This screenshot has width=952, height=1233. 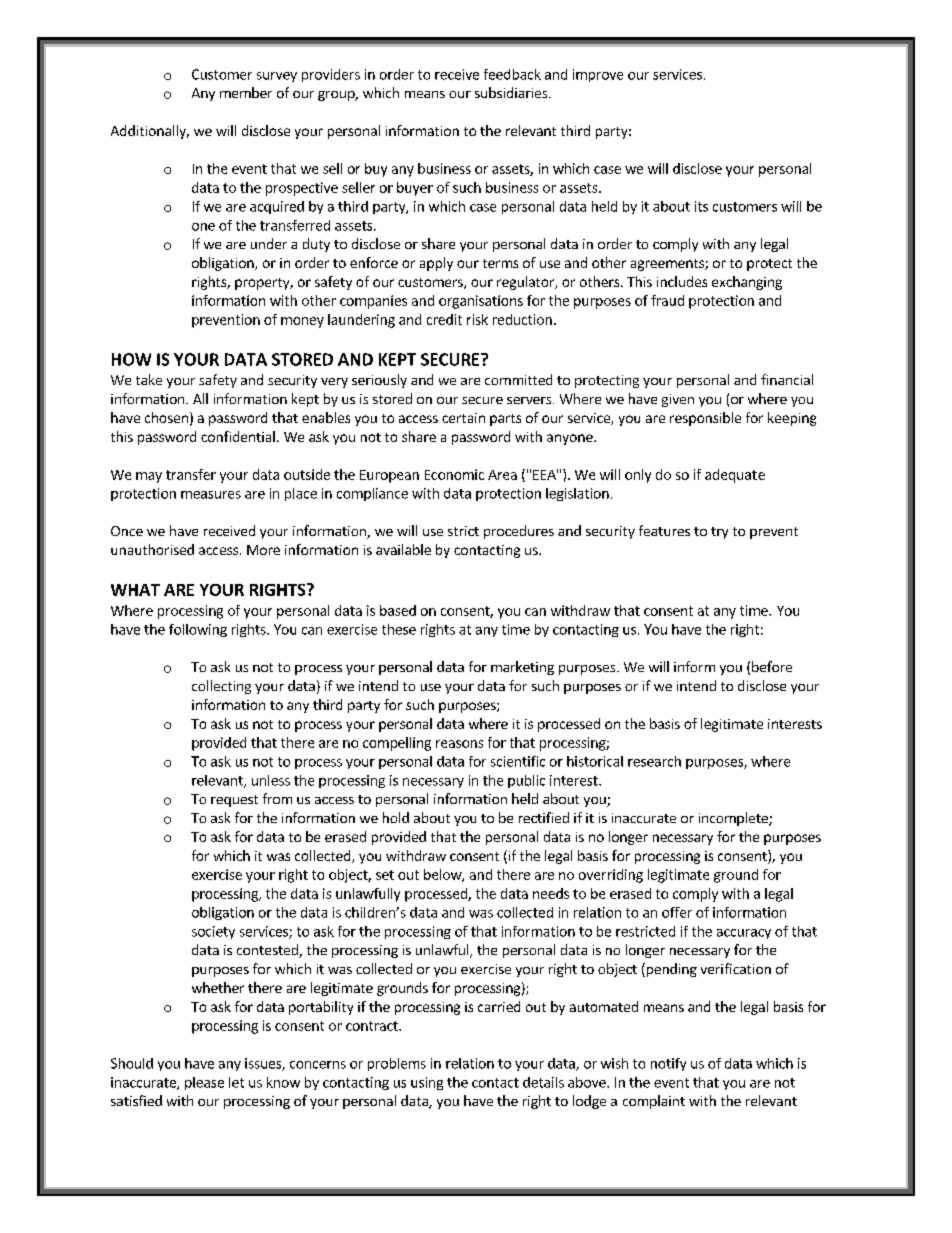 I want to click on improve, so click(x=598, y=75).
